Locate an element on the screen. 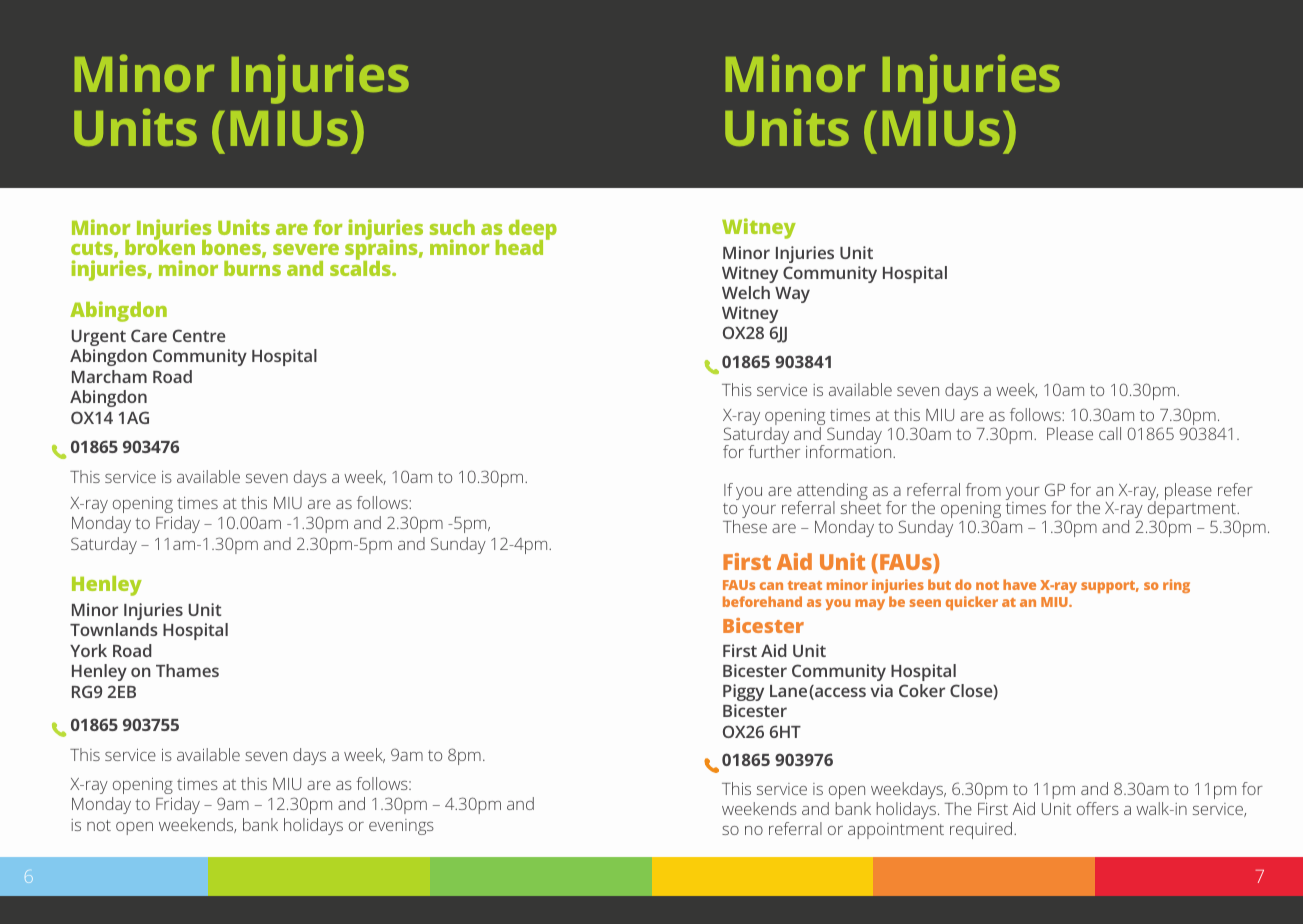  call is located at coordinates (1110, 433).
